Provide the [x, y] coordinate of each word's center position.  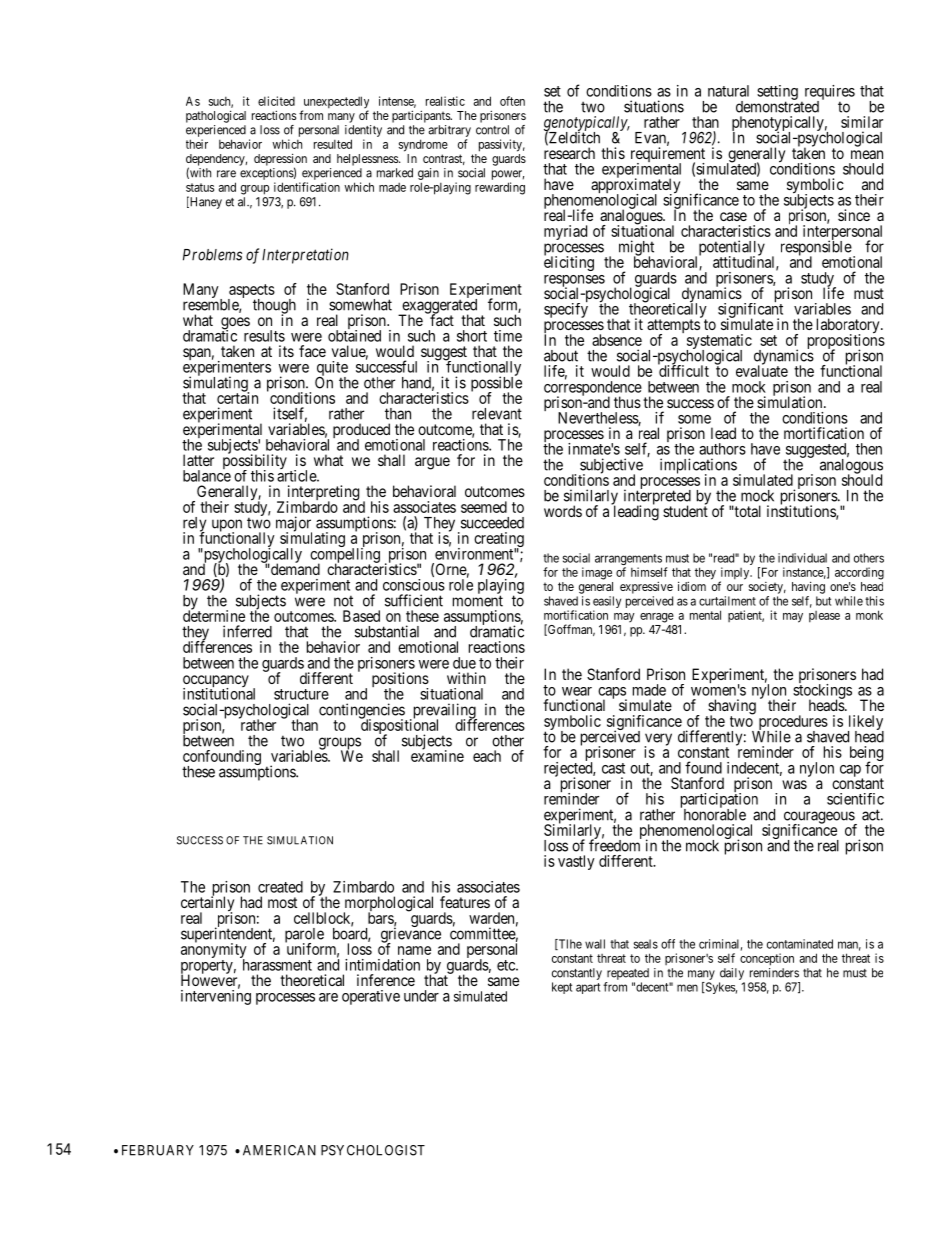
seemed [484, 507]
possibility [255, 462]
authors [722, 449]
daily [732, 974]
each [487, 756]
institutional [219, 693]
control [492, 130]
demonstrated [777, 106]
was [794, 784]
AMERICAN [279, 1150]
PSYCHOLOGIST [373, 1150]
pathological [216, 116]
